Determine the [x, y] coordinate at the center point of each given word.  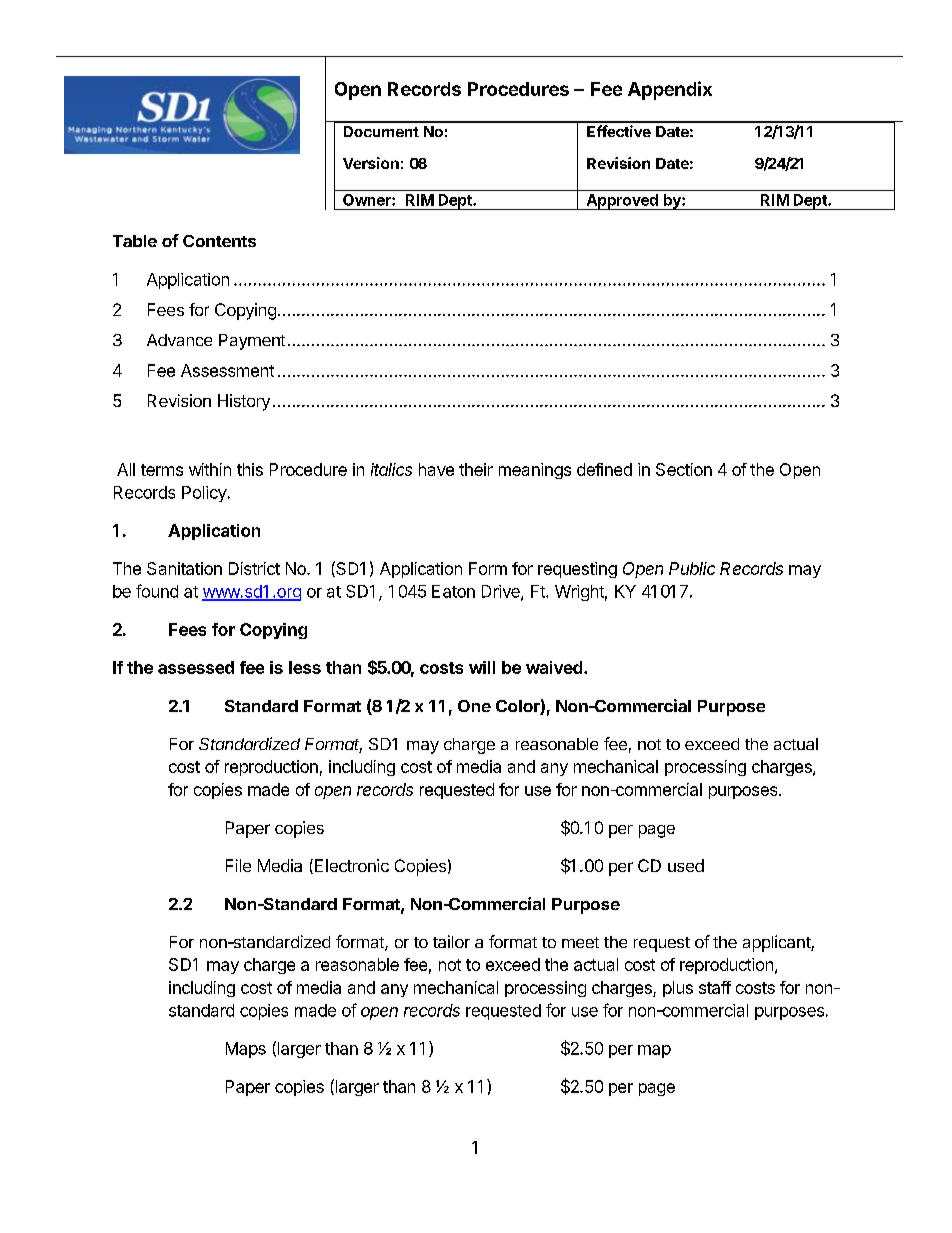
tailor [451, 941]
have [436, 469]
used [686, 865]
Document [381, 131]
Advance [179, 340]
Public [692, 568]
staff [715, 987]
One [474, 706]
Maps [246, 1050]
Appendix [670, 90]
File [238, 865]
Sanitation [184, 568]
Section [684, 469]
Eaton [453, 591]
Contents [219, 241]
